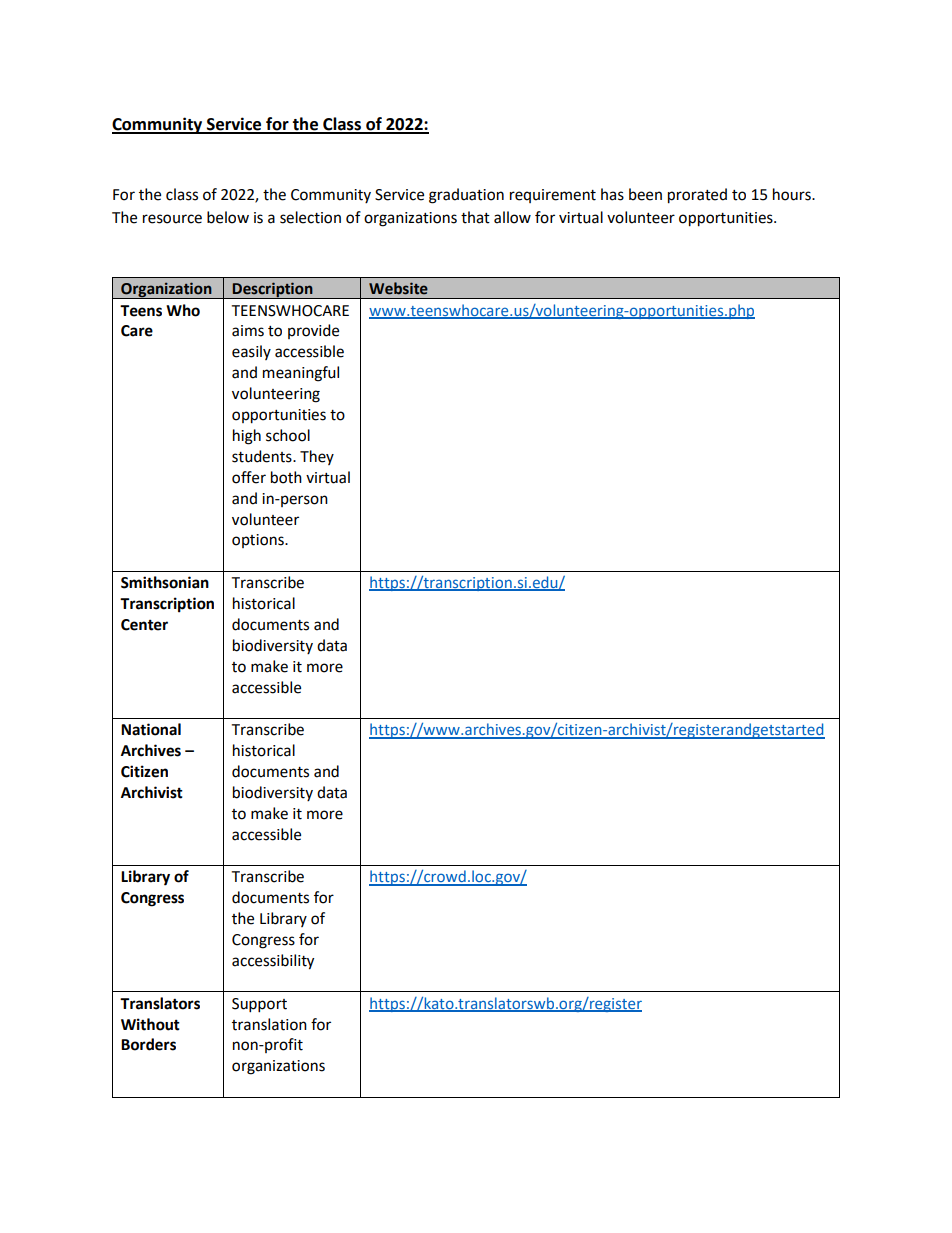  What do you see at coordinates (259, 541) in the document?
I see `options` at bounding box center [259, 541].
